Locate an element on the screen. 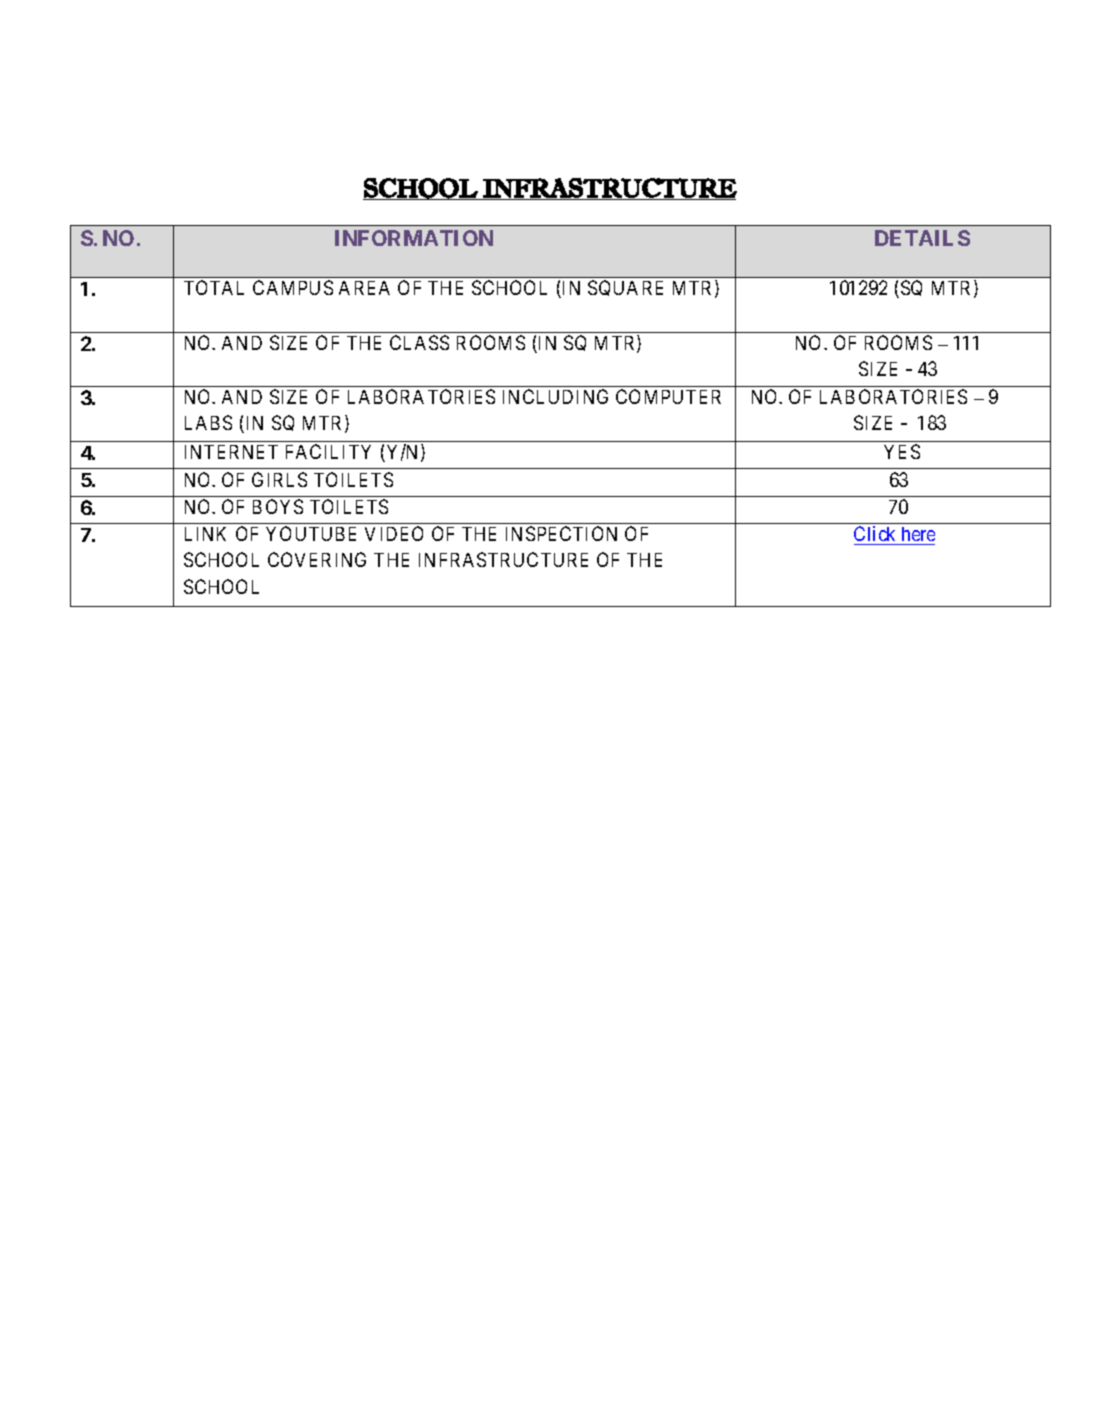  INCLUDING is located at coordinates (555, 396).
